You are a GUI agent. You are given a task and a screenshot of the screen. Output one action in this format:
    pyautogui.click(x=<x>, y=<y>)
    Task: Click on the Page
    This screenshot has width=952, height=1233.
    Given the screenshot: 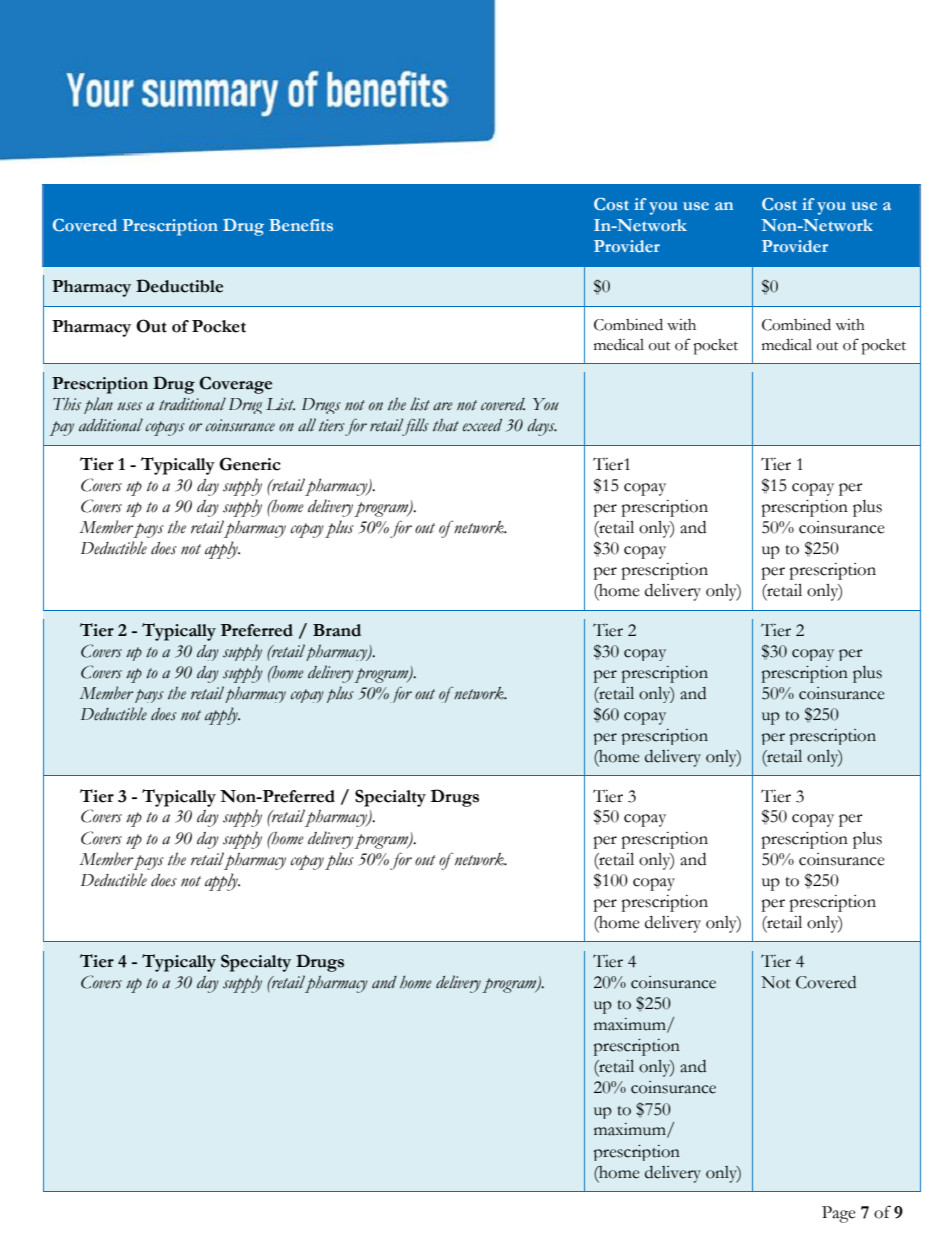 What is the action you would take?
    pyautogui.click(x=839, y=1214)
